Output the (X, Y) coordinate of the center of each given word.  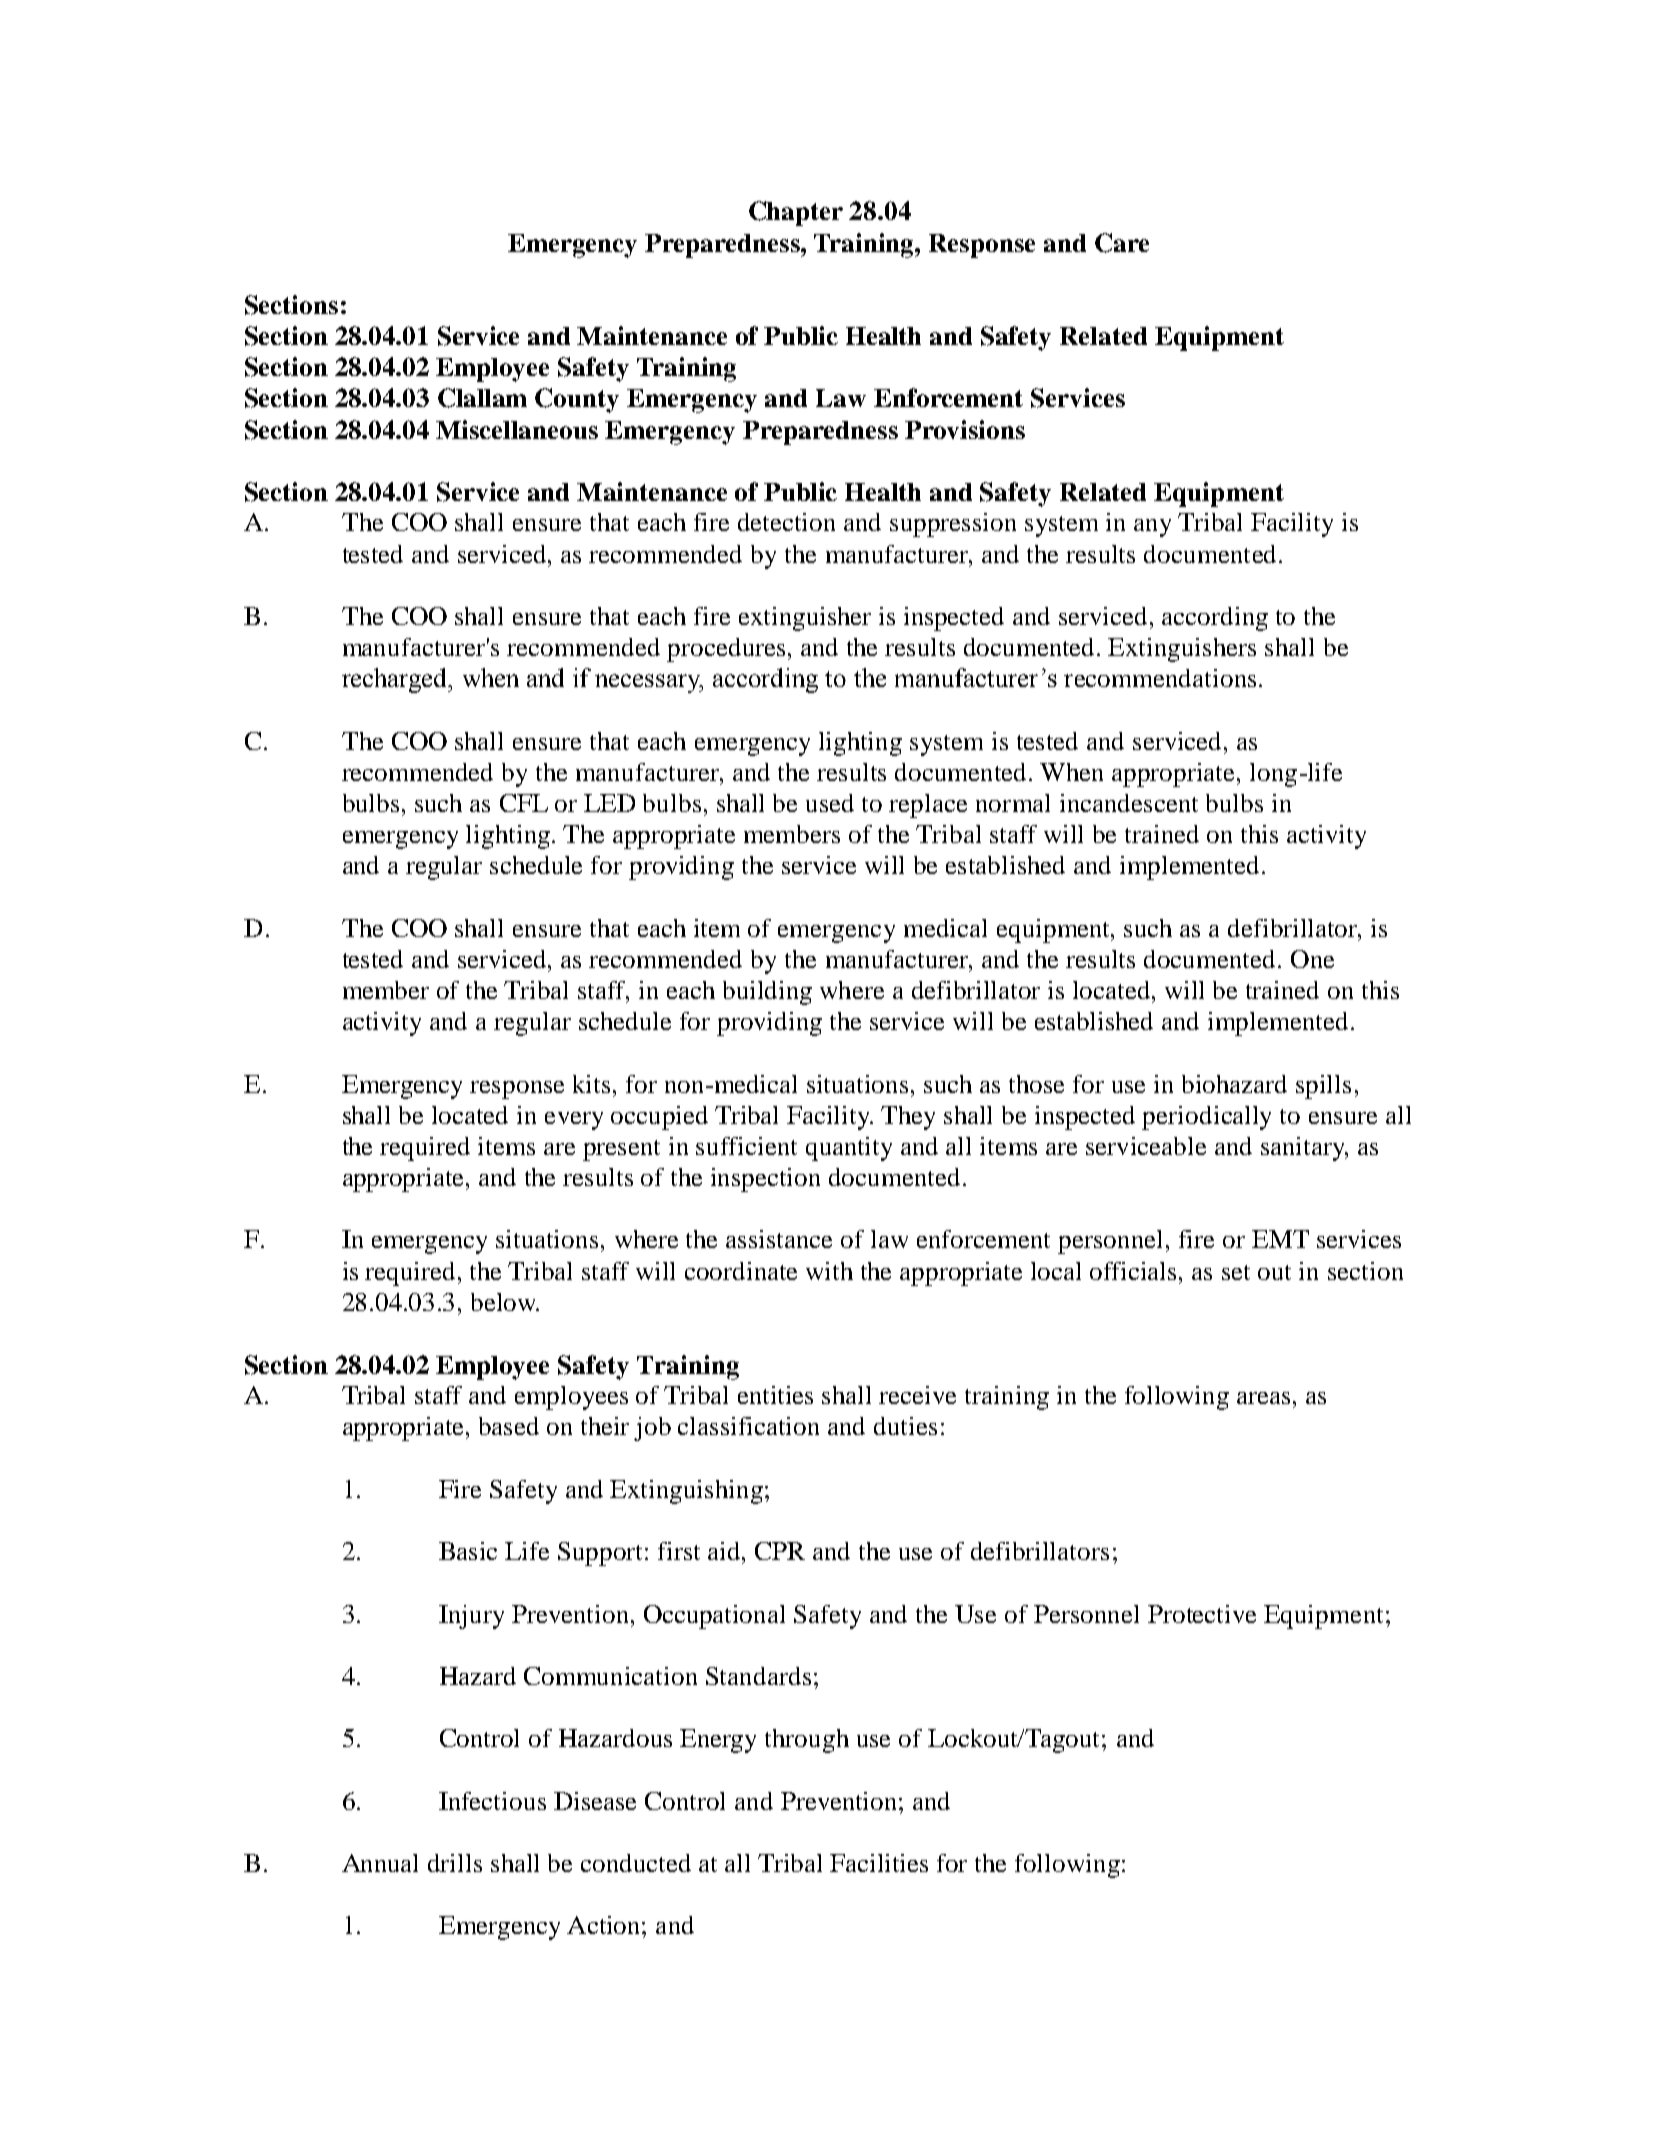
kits (591, 1084)
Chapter (796, 213)
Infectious (492, 1801)
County (577, 400)
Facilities (879, 1863)
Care (1122, 243)
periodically (1206, 1118)
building (767, 993)
